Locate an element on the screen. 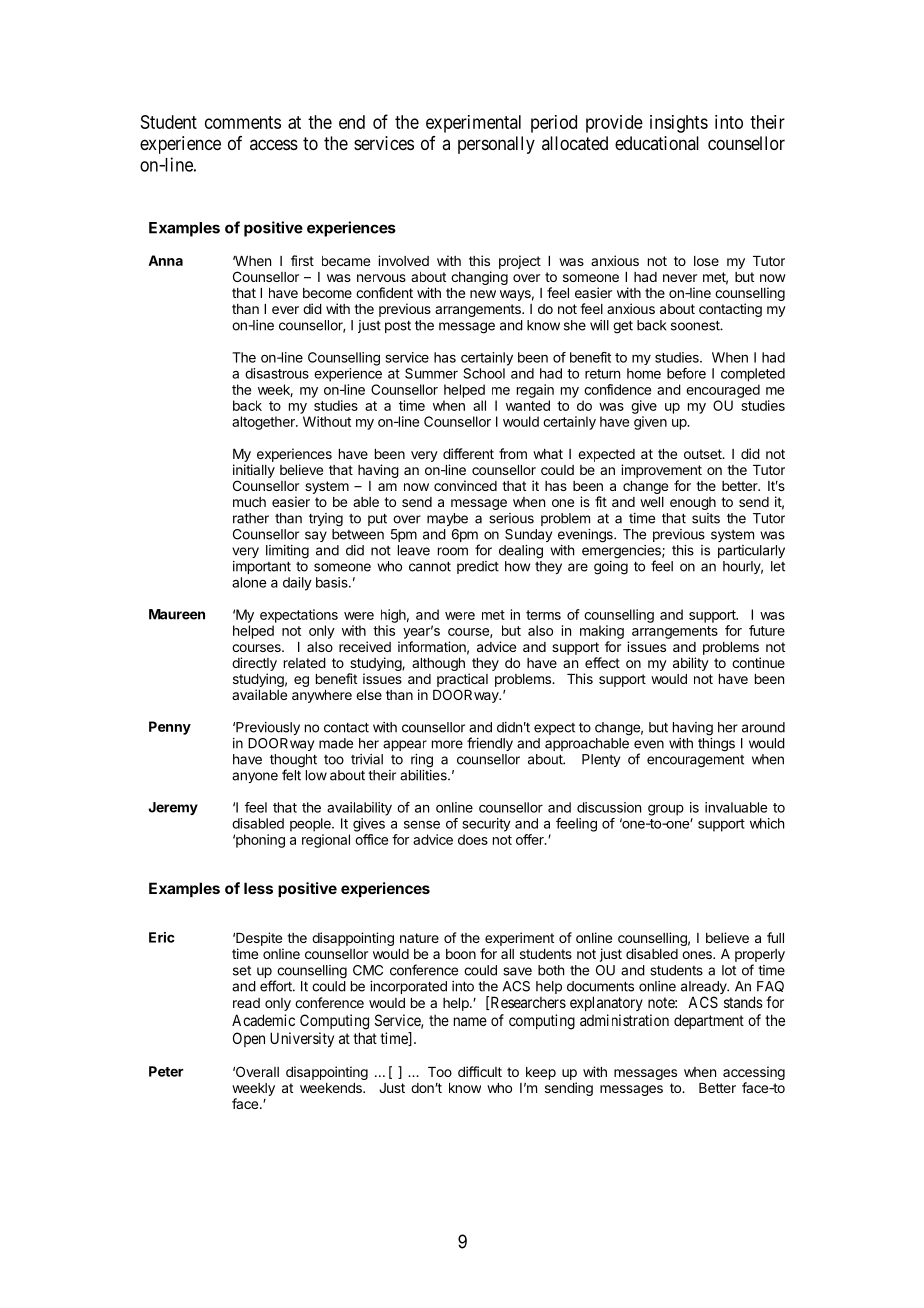 This screenshot has width=924, height=1308. future is located at coordinates (767, 630).
